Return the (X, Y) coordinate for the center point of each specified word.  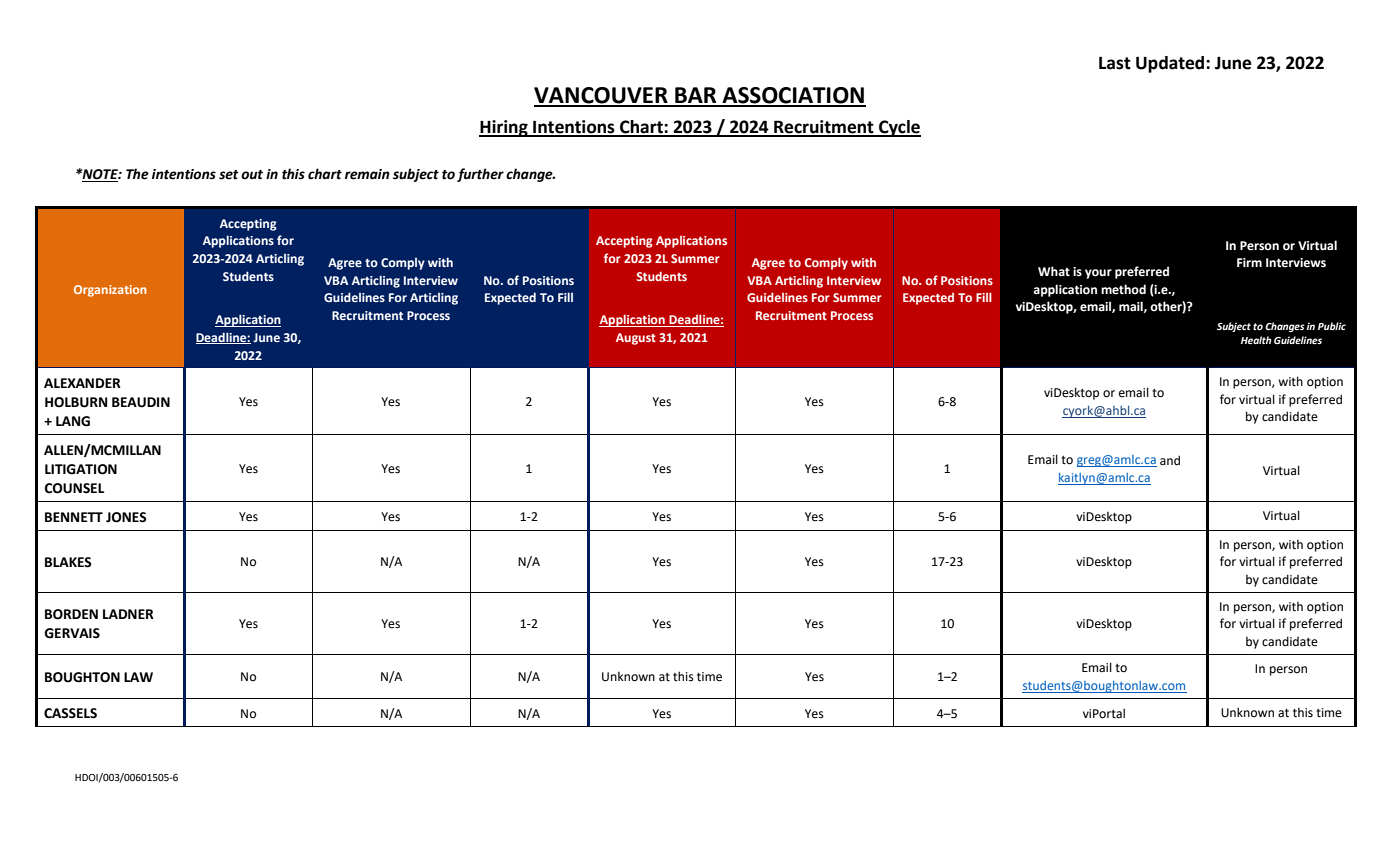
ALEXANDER (82, 383)
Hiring (504, 128)
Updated (1171, 64)
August (636, 339)
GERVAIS (72, 633)
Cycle (899, 128)
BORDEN (71, 614)
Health (1256, 340)
